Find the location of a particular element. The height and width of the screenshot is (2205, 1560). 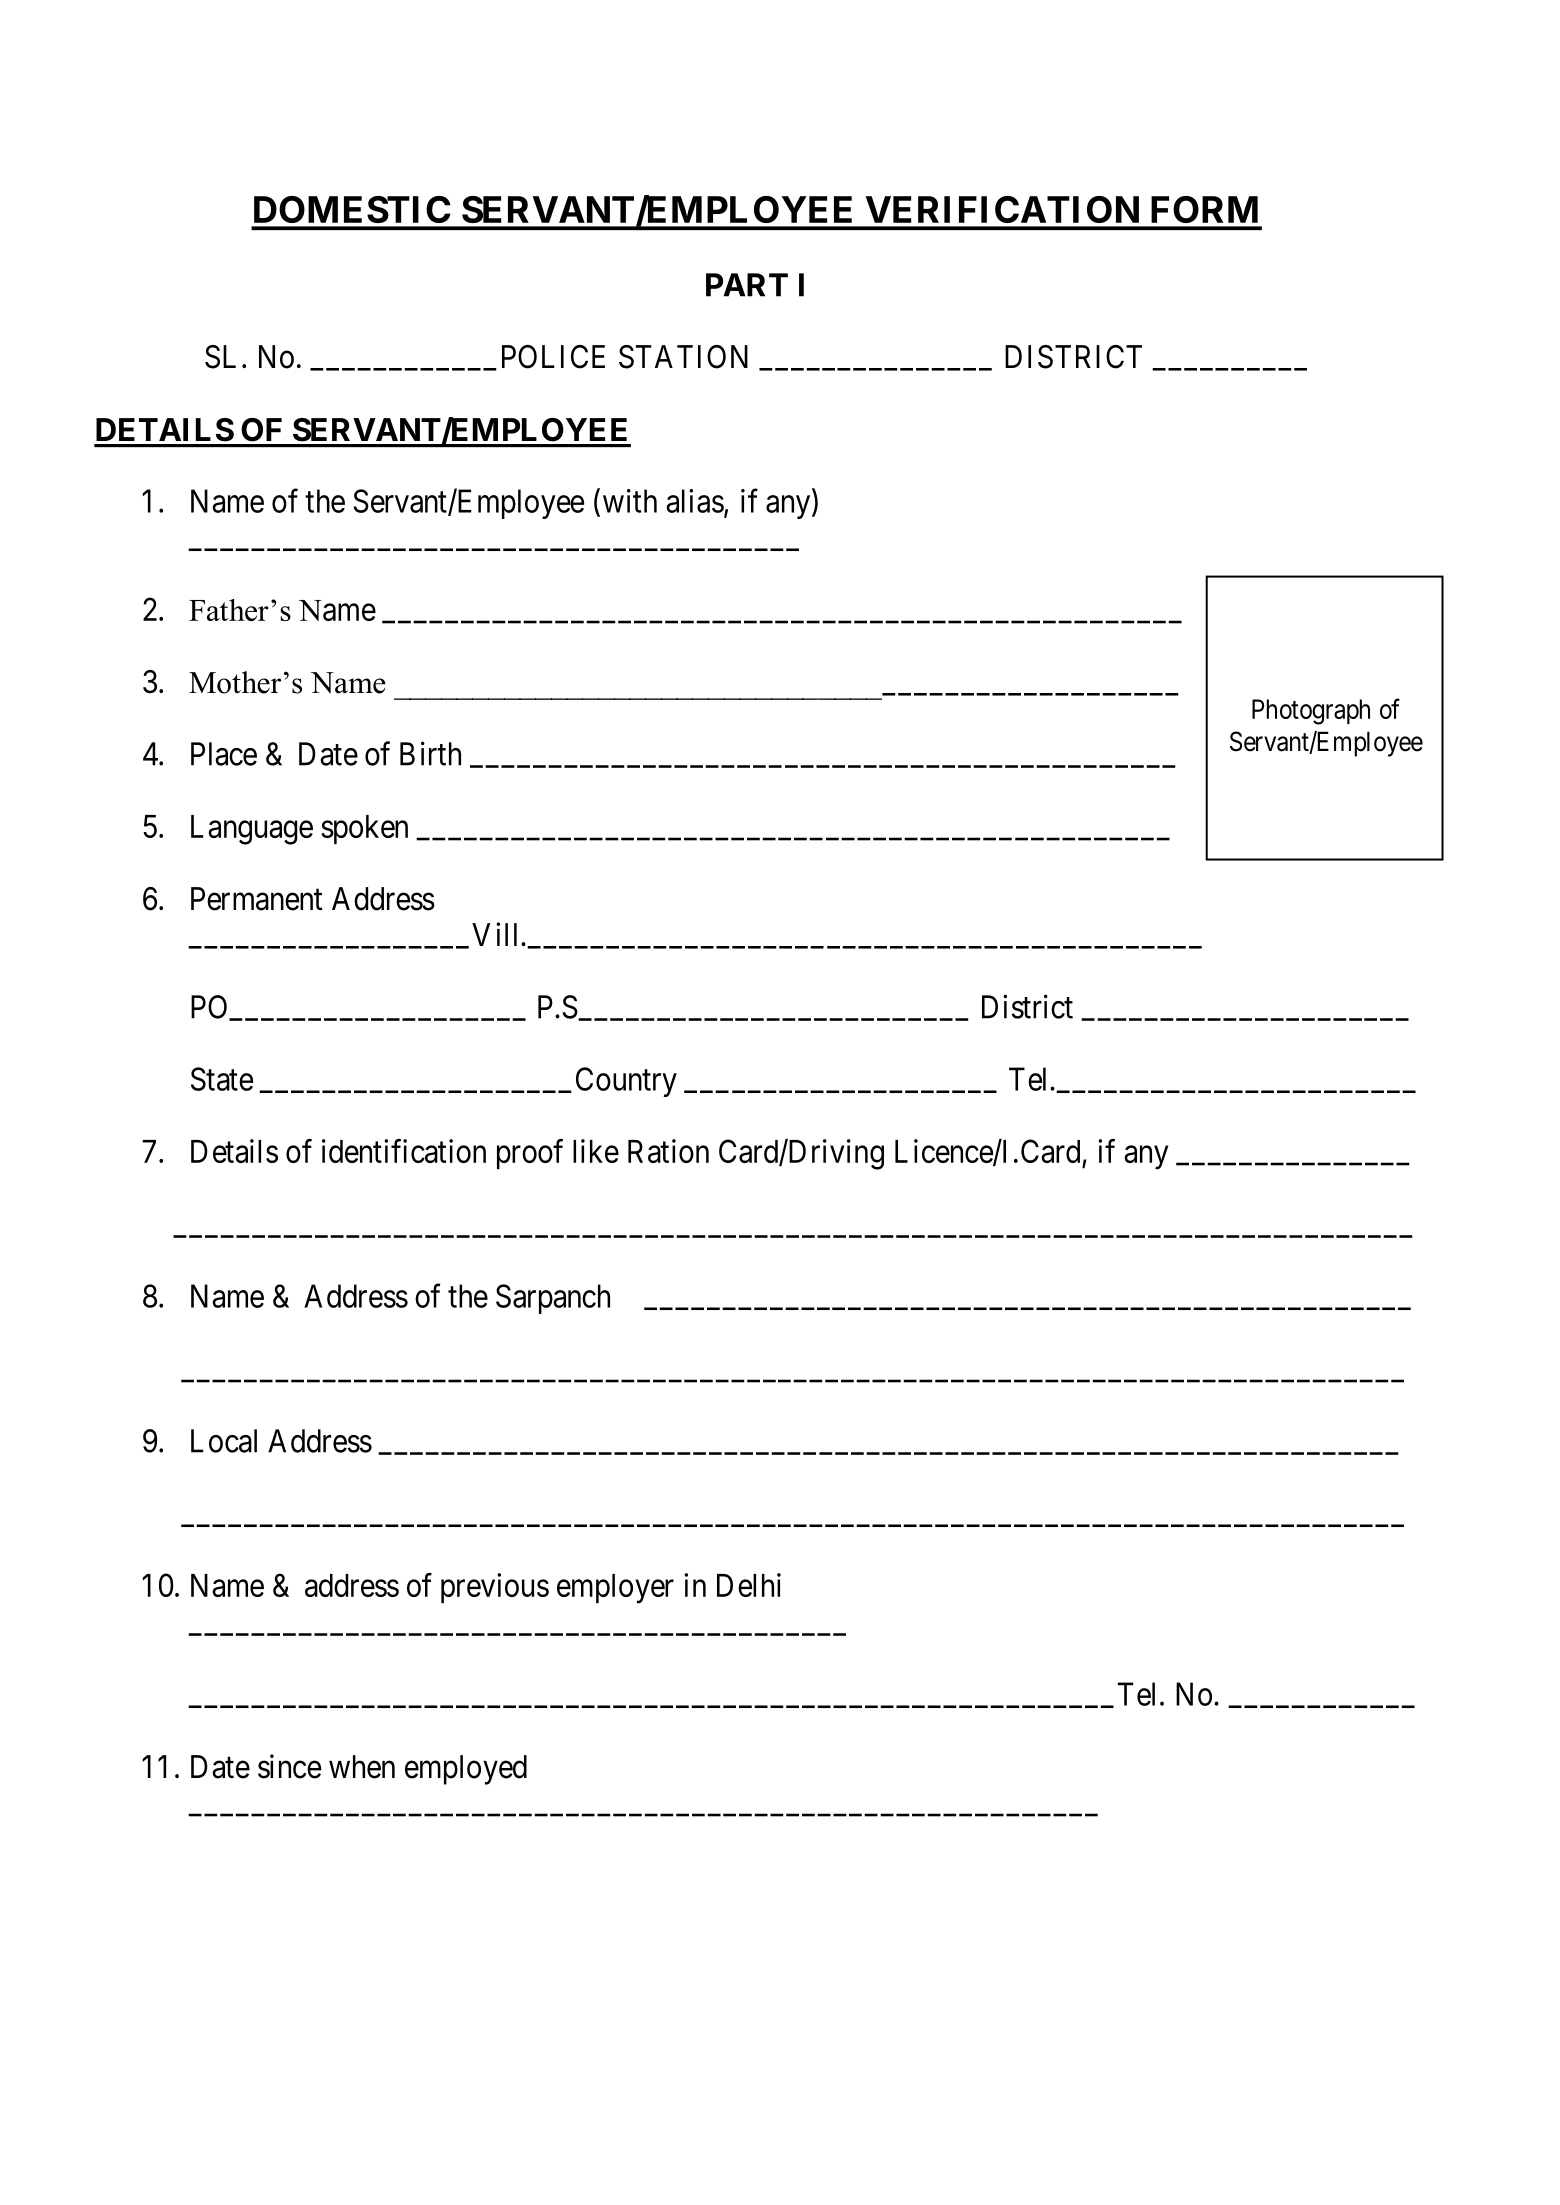

with is located at coordinates (630, 501).
